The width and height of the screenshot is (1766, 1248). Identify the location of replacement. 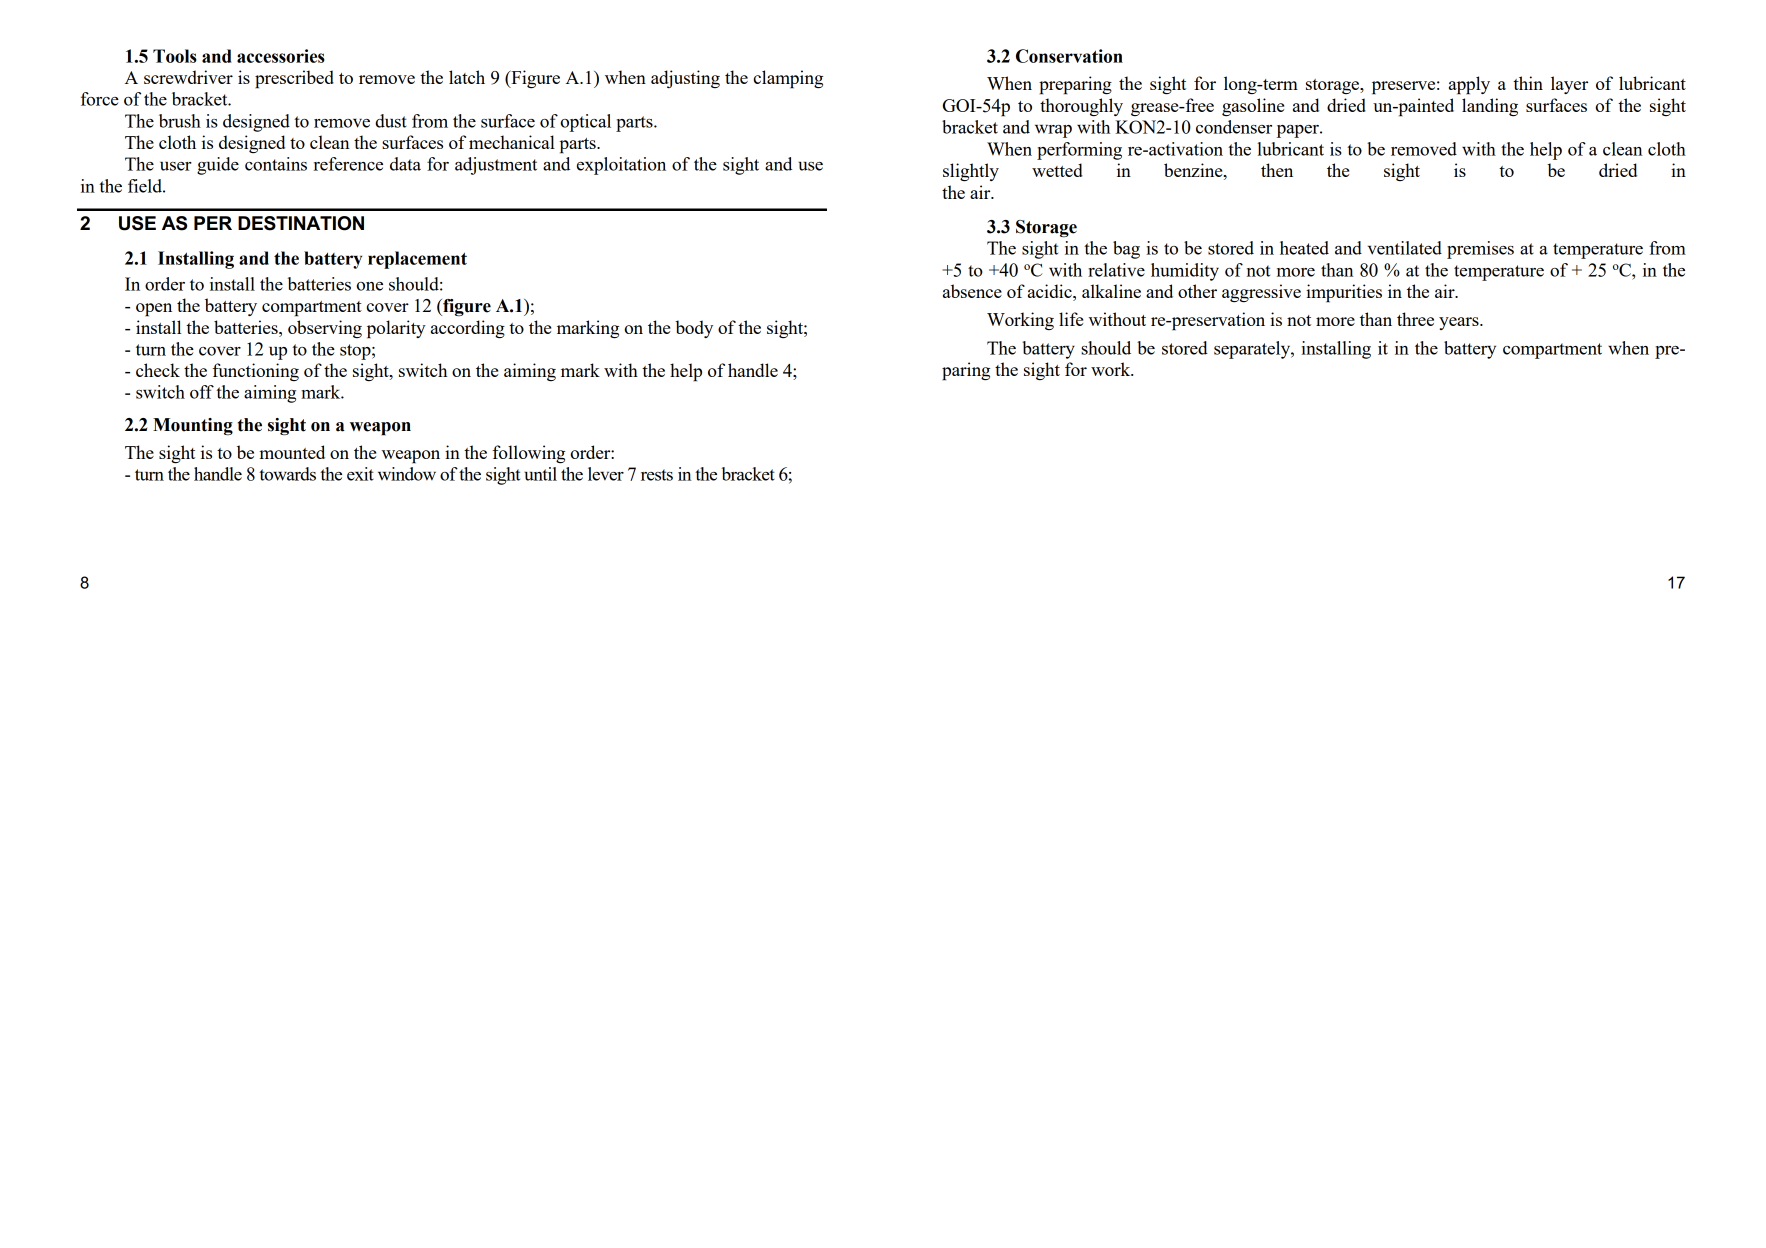
(417, 260).
